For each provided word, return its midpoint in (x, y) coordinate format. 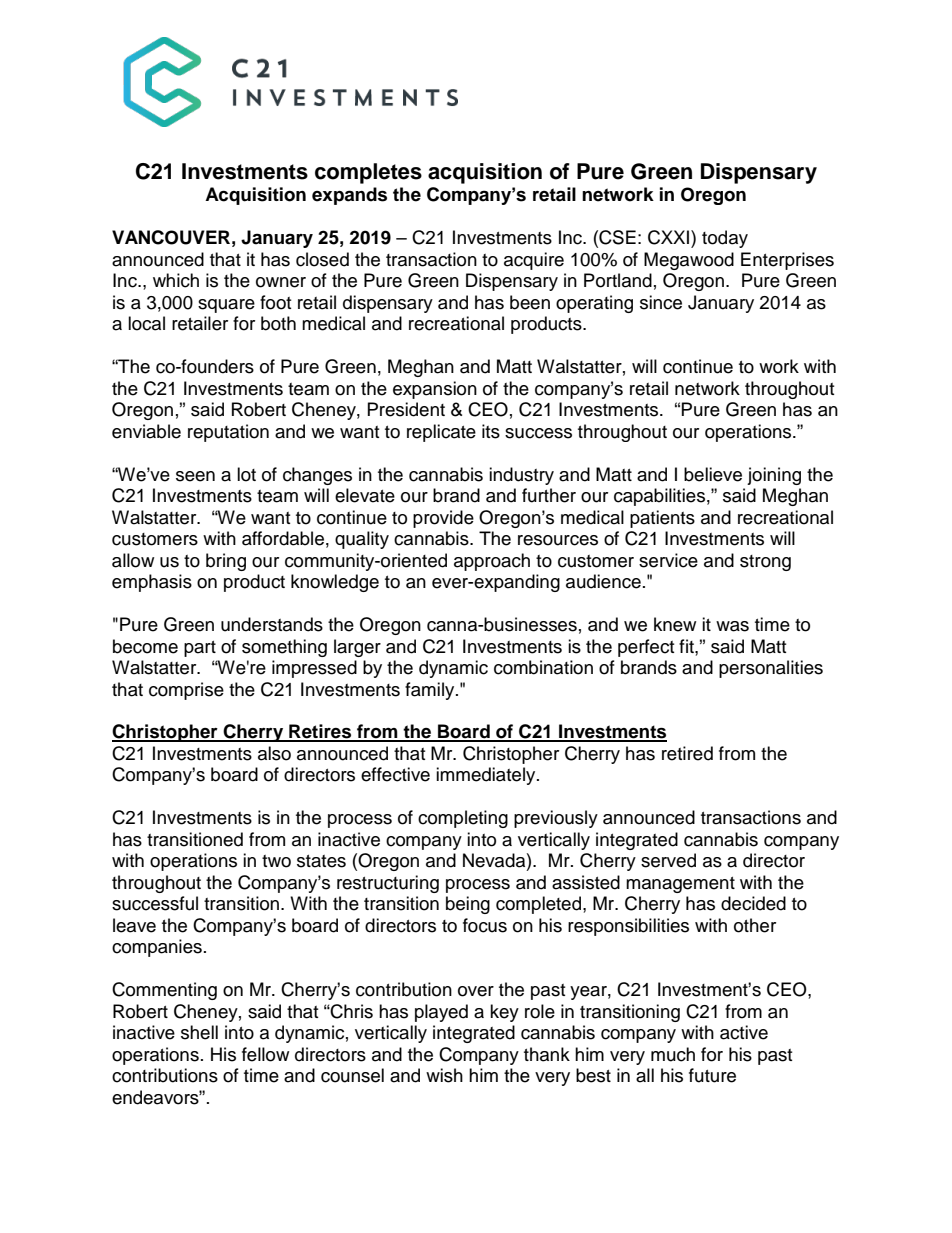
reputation (228, 433)
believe (713, 474)
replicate (441, 433)
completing (463, 819)
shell (199, 1032)
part (200, 649)
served (668, 860)
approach (492, 562)
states (321, 861)
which (176, 280)
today (725, 239)
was (732, 626)
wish (444, 1075)
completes (368, 173)
